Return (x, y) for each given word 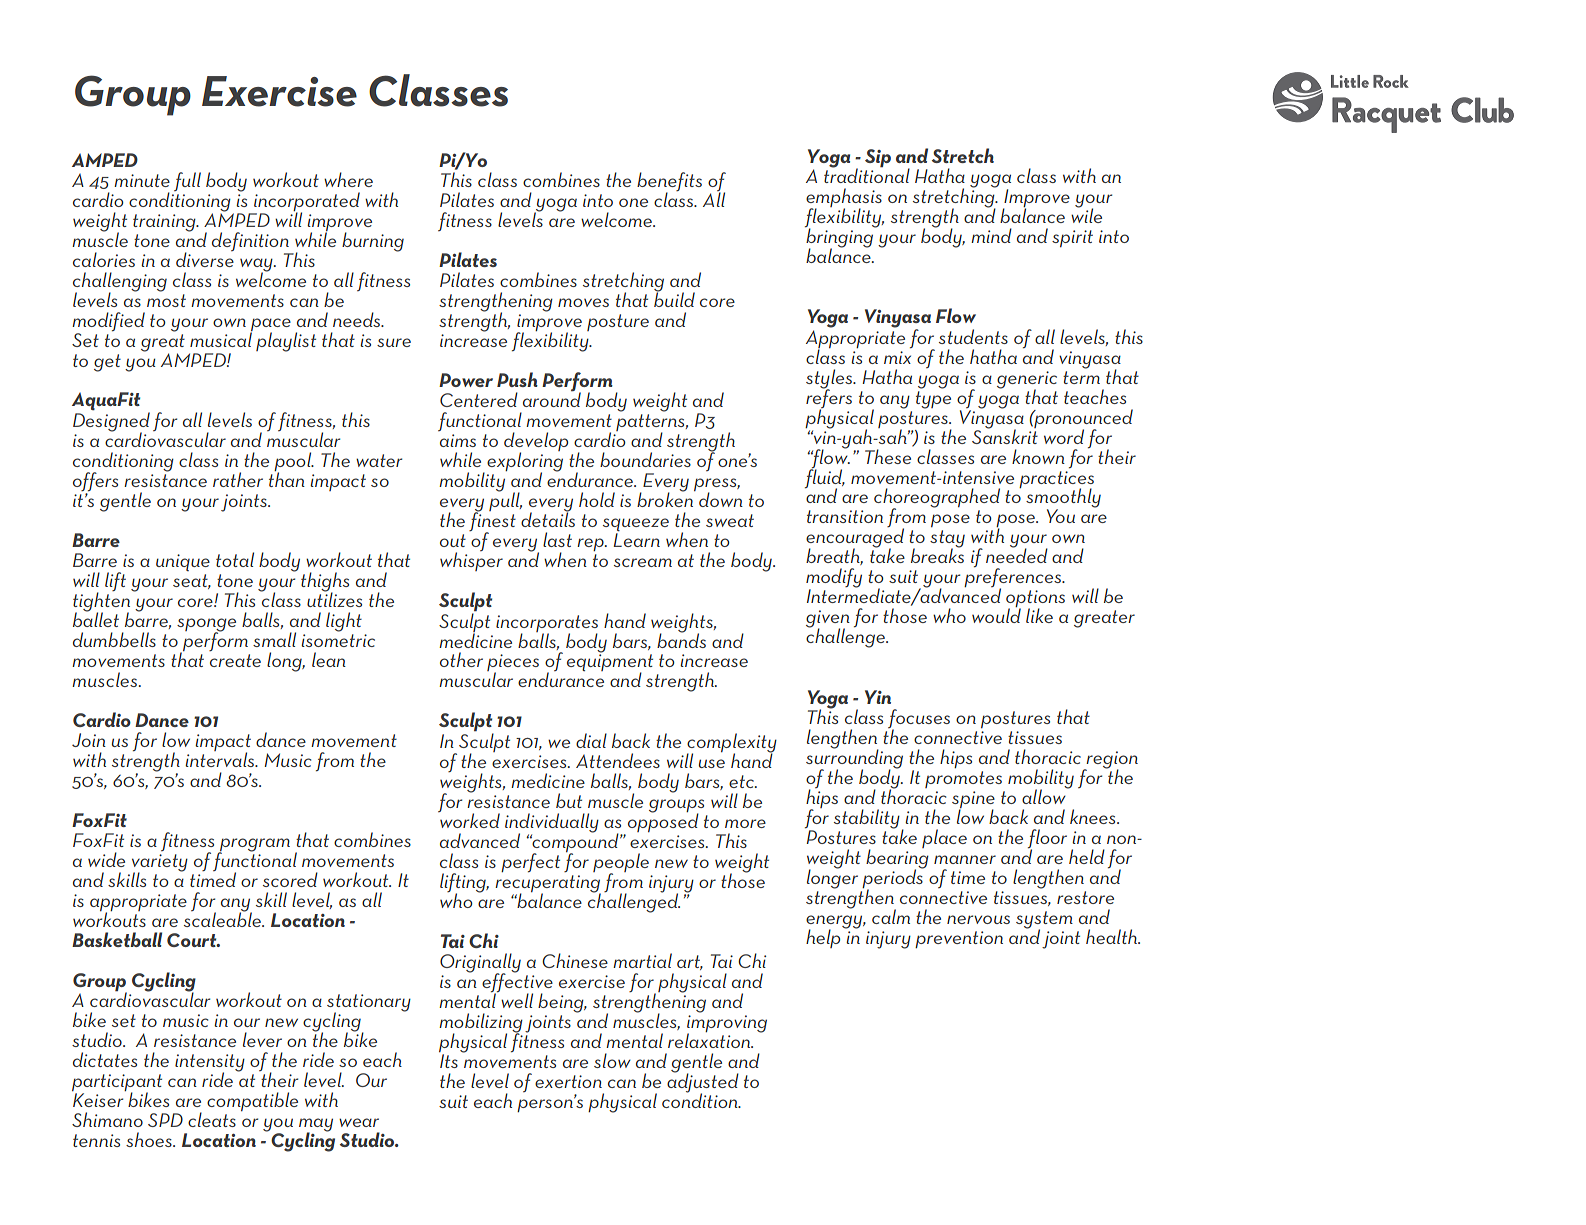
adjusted (703, 1083)
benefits (669, 183)
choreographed (937, 499)
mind (991, 235)
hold (597, 499)
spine (973, 800)
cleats (212, 1119)
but (569, 800)
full (187, 181)
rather (238, 479)
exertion (568, 1081)
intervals (220, 758)
